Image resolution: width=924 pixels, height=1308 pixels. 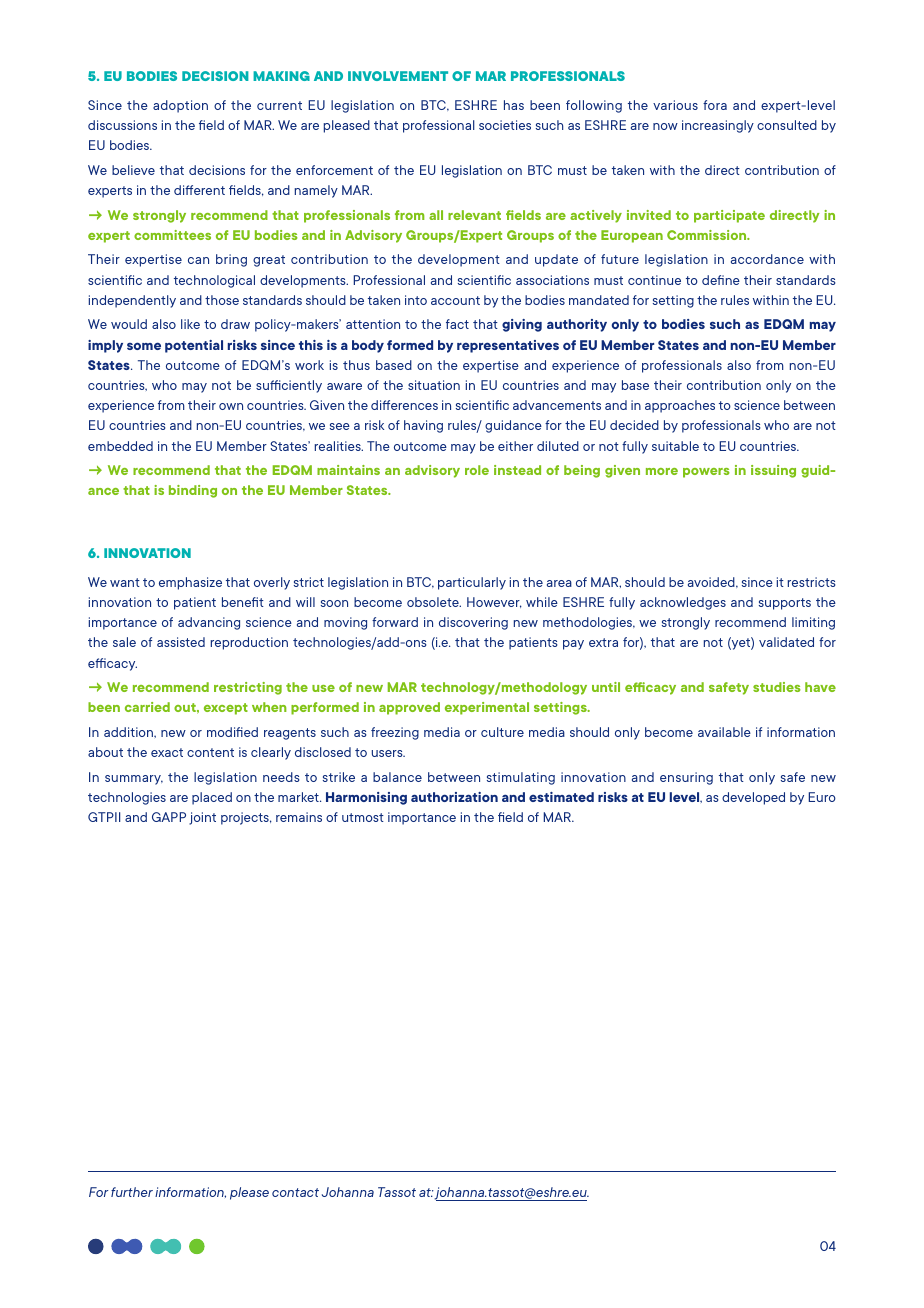 What do you see at coordinates (193, 491) in the screenshot?
I see `binding` at bounding box center [193, 491].
